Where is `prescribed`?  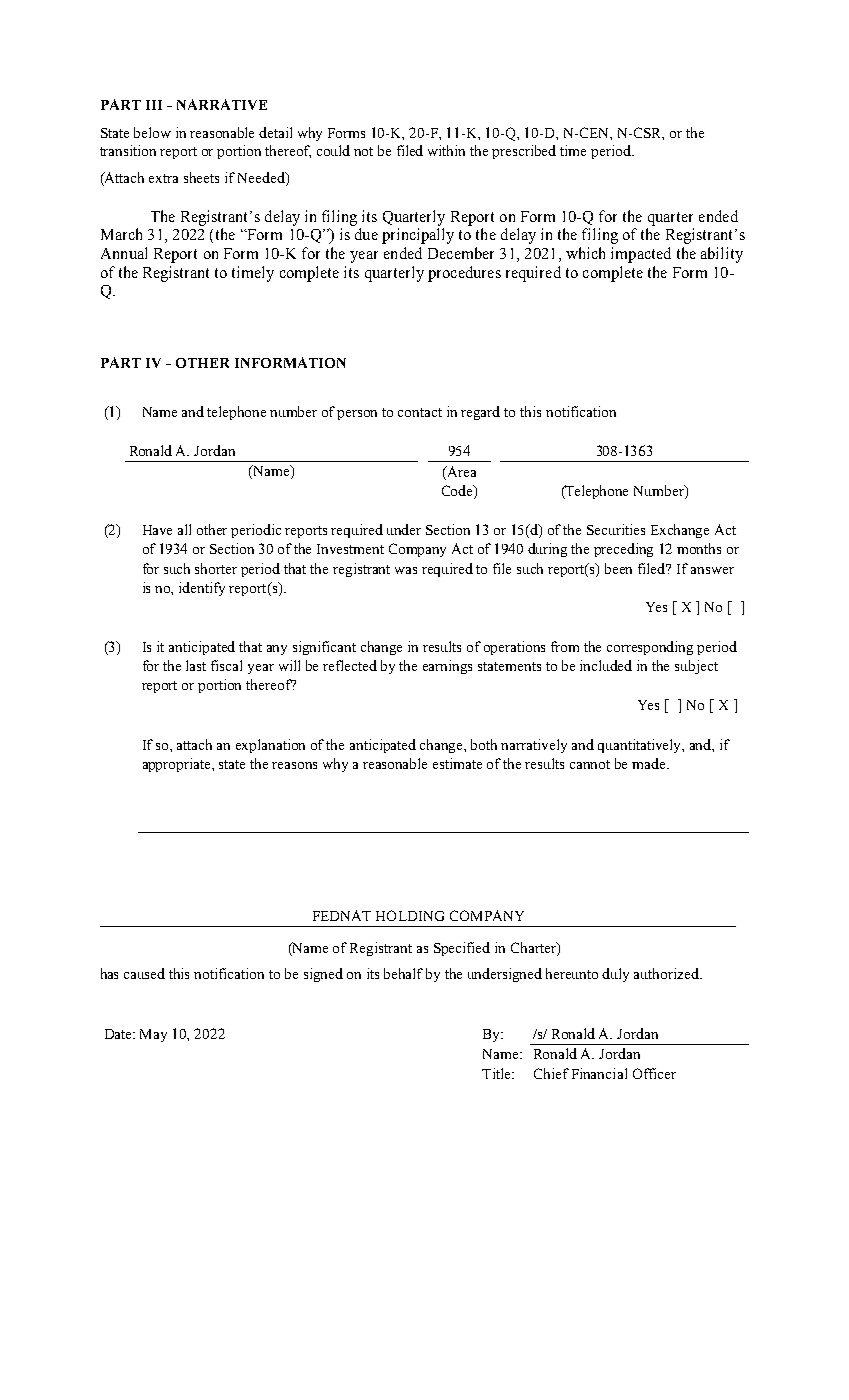 prescribed is located at coordinates (524, 152).
